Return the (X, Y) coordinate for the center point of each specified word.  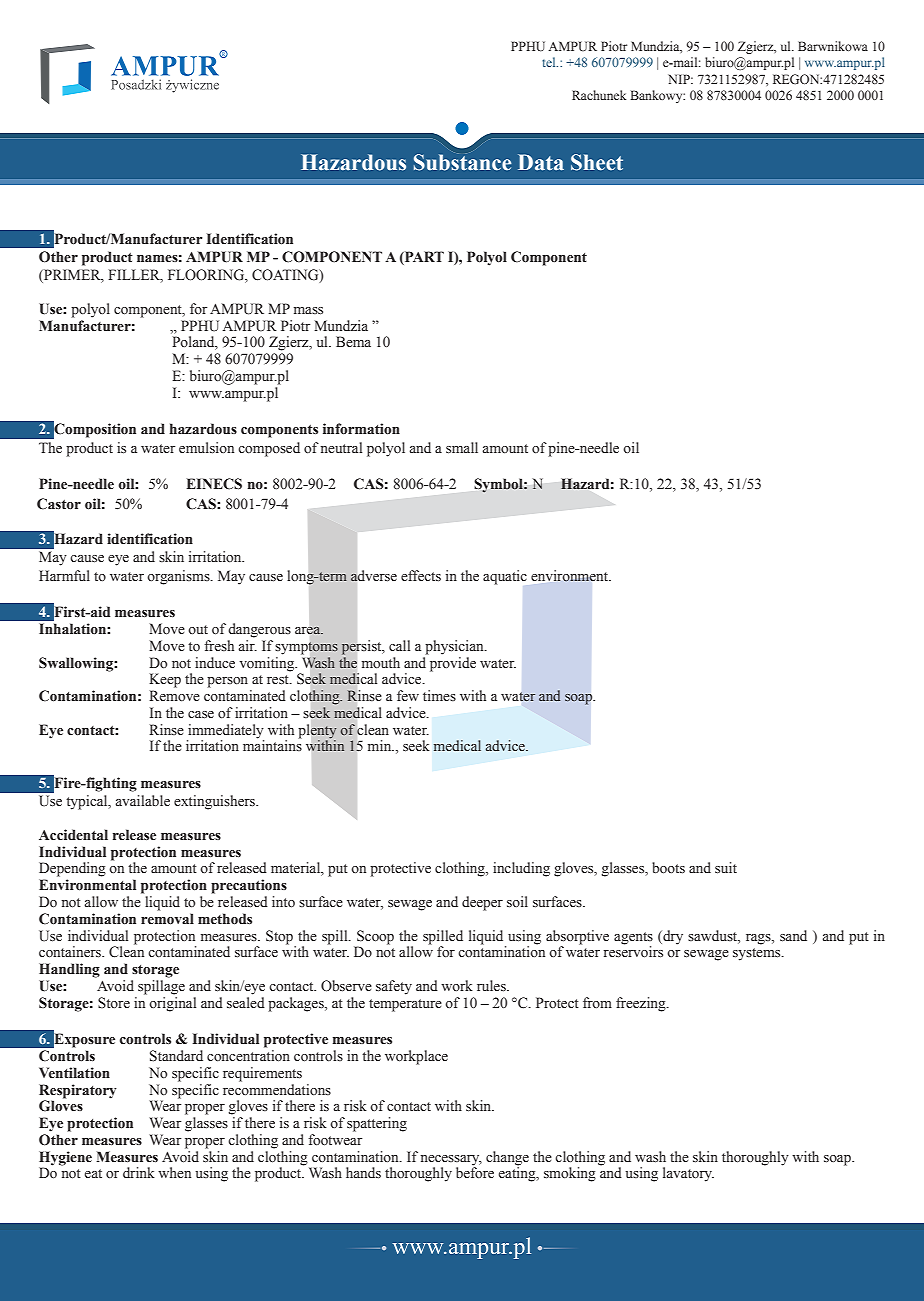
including (521, 869)
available (143, 800)
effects (421, 576)
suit (726, 868)
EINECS (214, 484)
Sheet (597, 162)
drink (139, 1172)
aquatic (505, 577)
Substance (462, 162)
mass (308, 311)
